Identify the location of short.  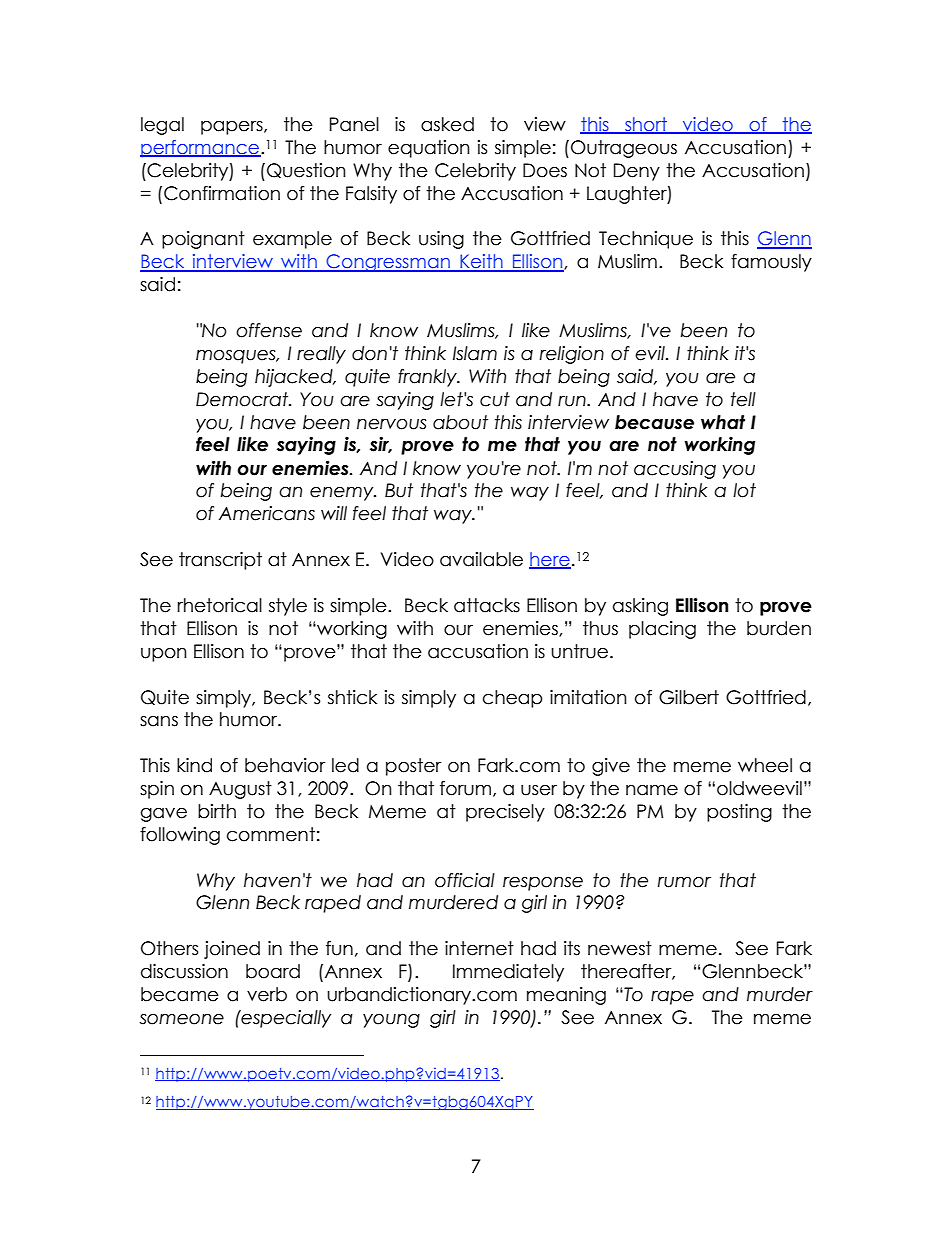
(646, 125).
